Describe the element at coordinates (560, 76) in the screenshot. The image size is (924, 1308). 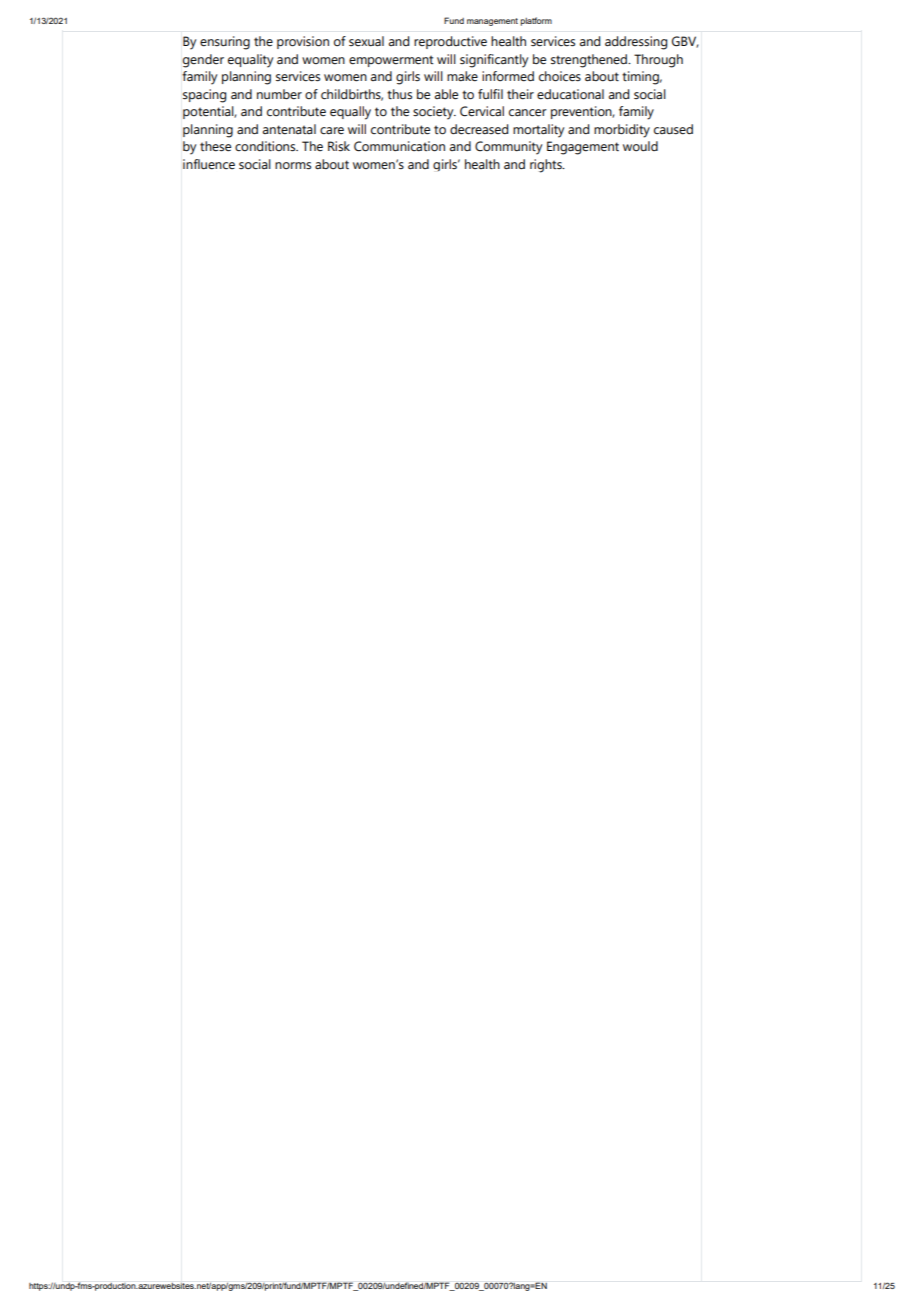
I see `choices` at that location.
